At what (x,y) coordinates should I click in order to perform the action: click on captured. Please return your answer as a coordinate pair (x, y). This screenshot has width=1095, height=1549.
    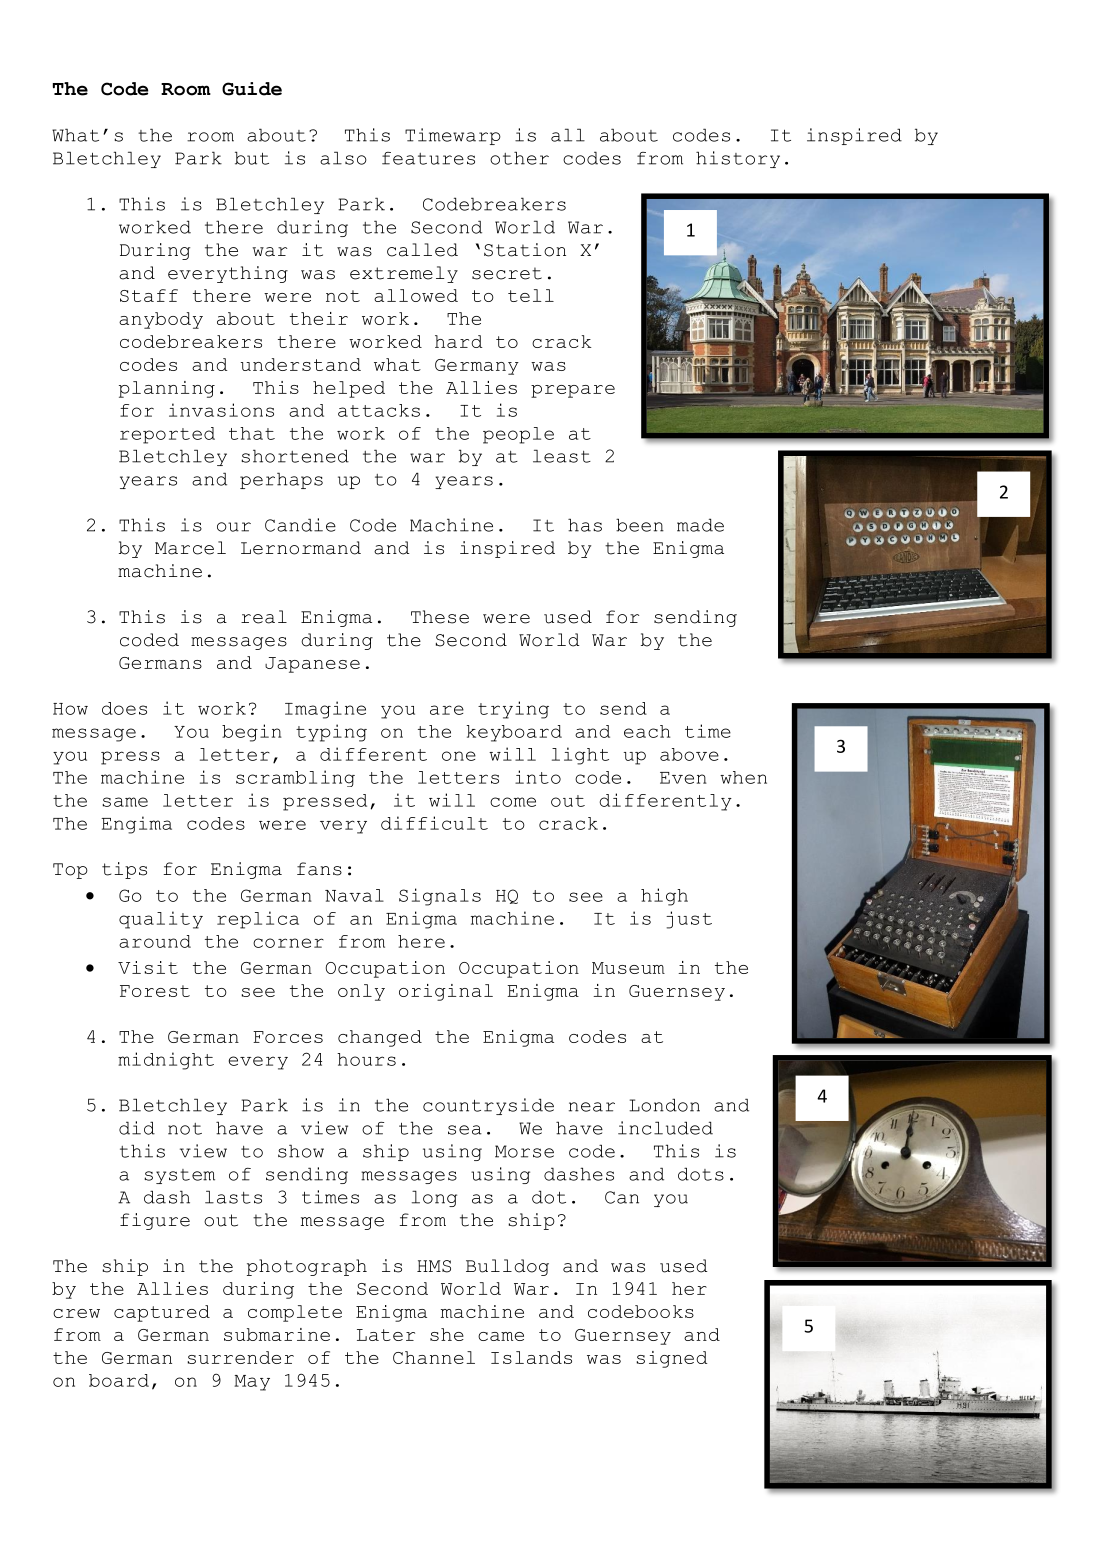
    Looking at the image, I should click on (162, 1313).
